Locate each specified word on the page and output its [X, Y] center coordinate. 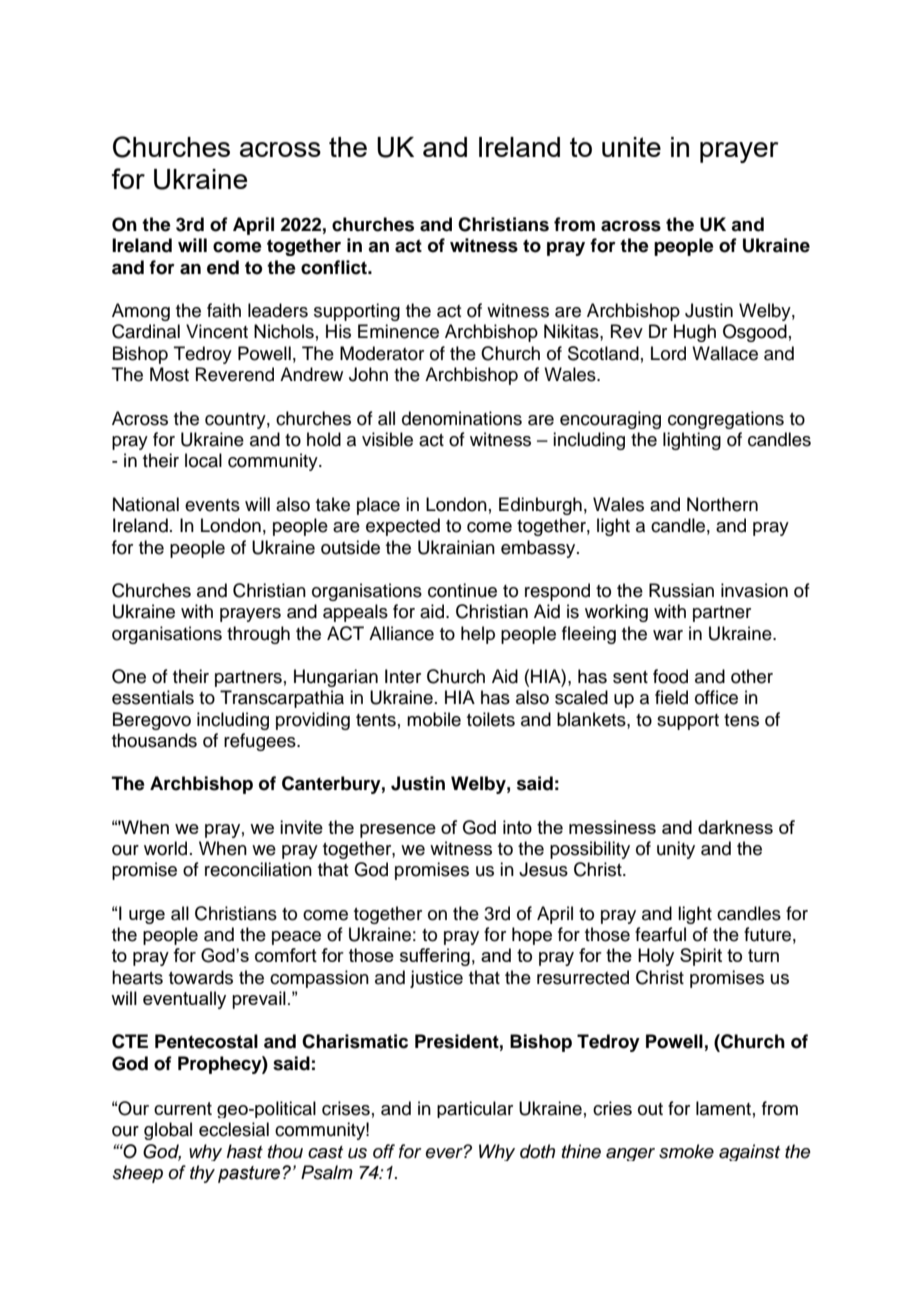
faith [224, 310]
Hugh [695, 333]
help [478, 635]
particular [475, 1109]
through [258, 635]
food [670, 676]
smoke [686, 1151]
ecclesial [234, 1129]
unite [631, 147]
